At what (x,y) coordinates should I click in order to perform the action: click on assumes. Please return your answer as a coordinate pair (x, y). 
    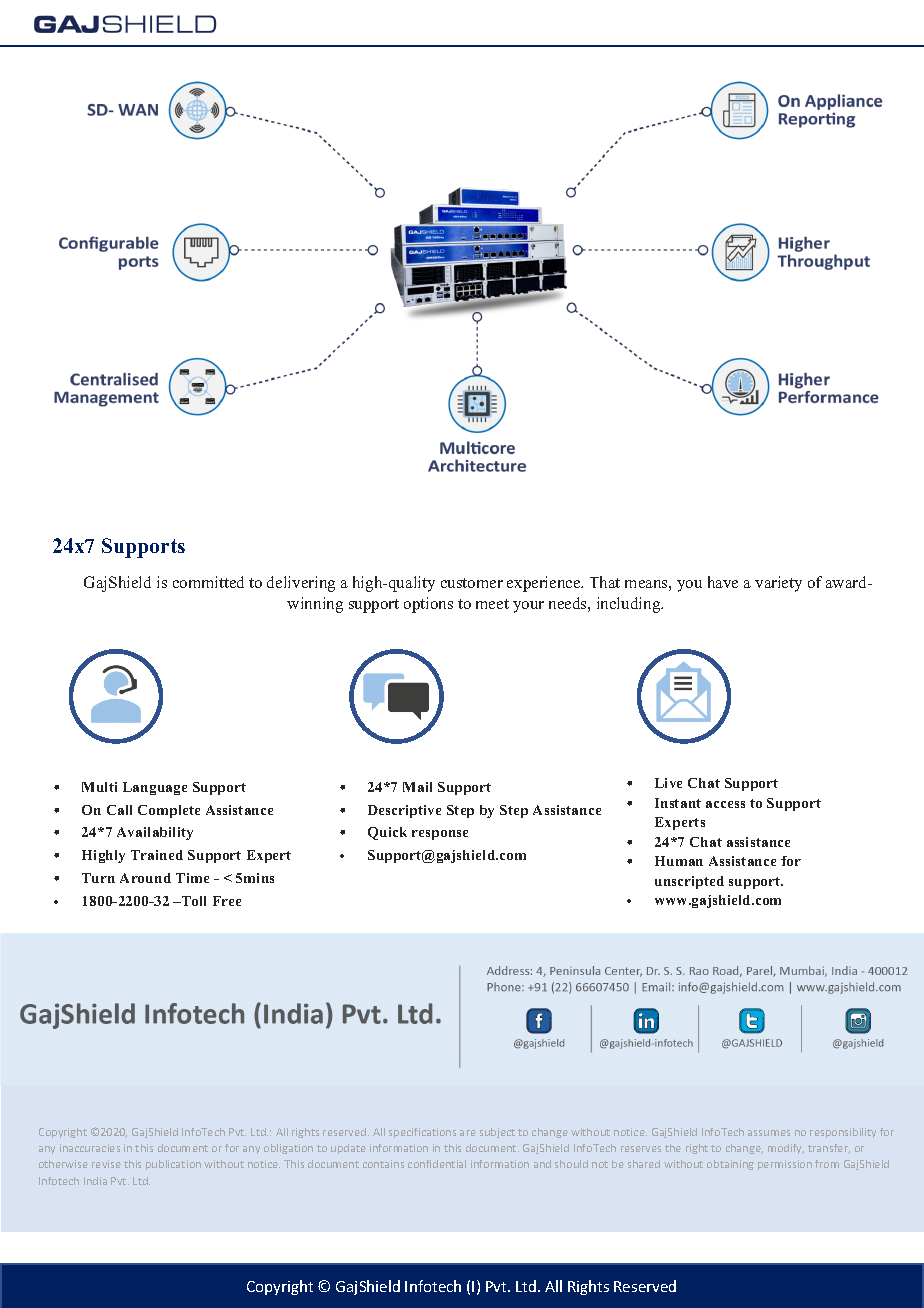
    Looking at the image, I should click on (769, 1133).
